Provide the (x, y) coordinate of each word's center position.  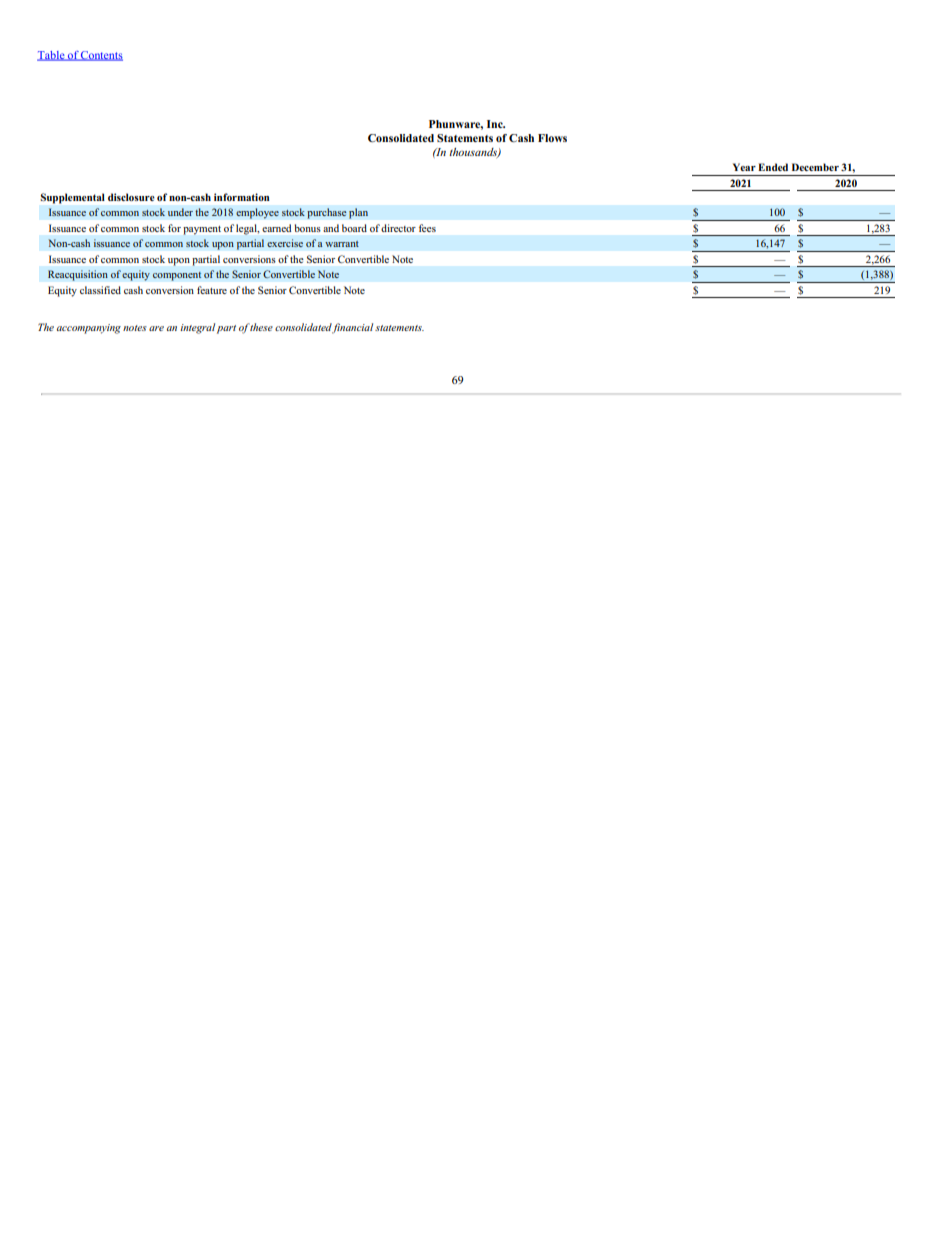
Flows (552, 138)
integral (197, 328)
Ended (773, 167)
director (398, 228)
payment (202, 230)
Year (744, 167)
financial (352, 328)
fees (427, 228)
